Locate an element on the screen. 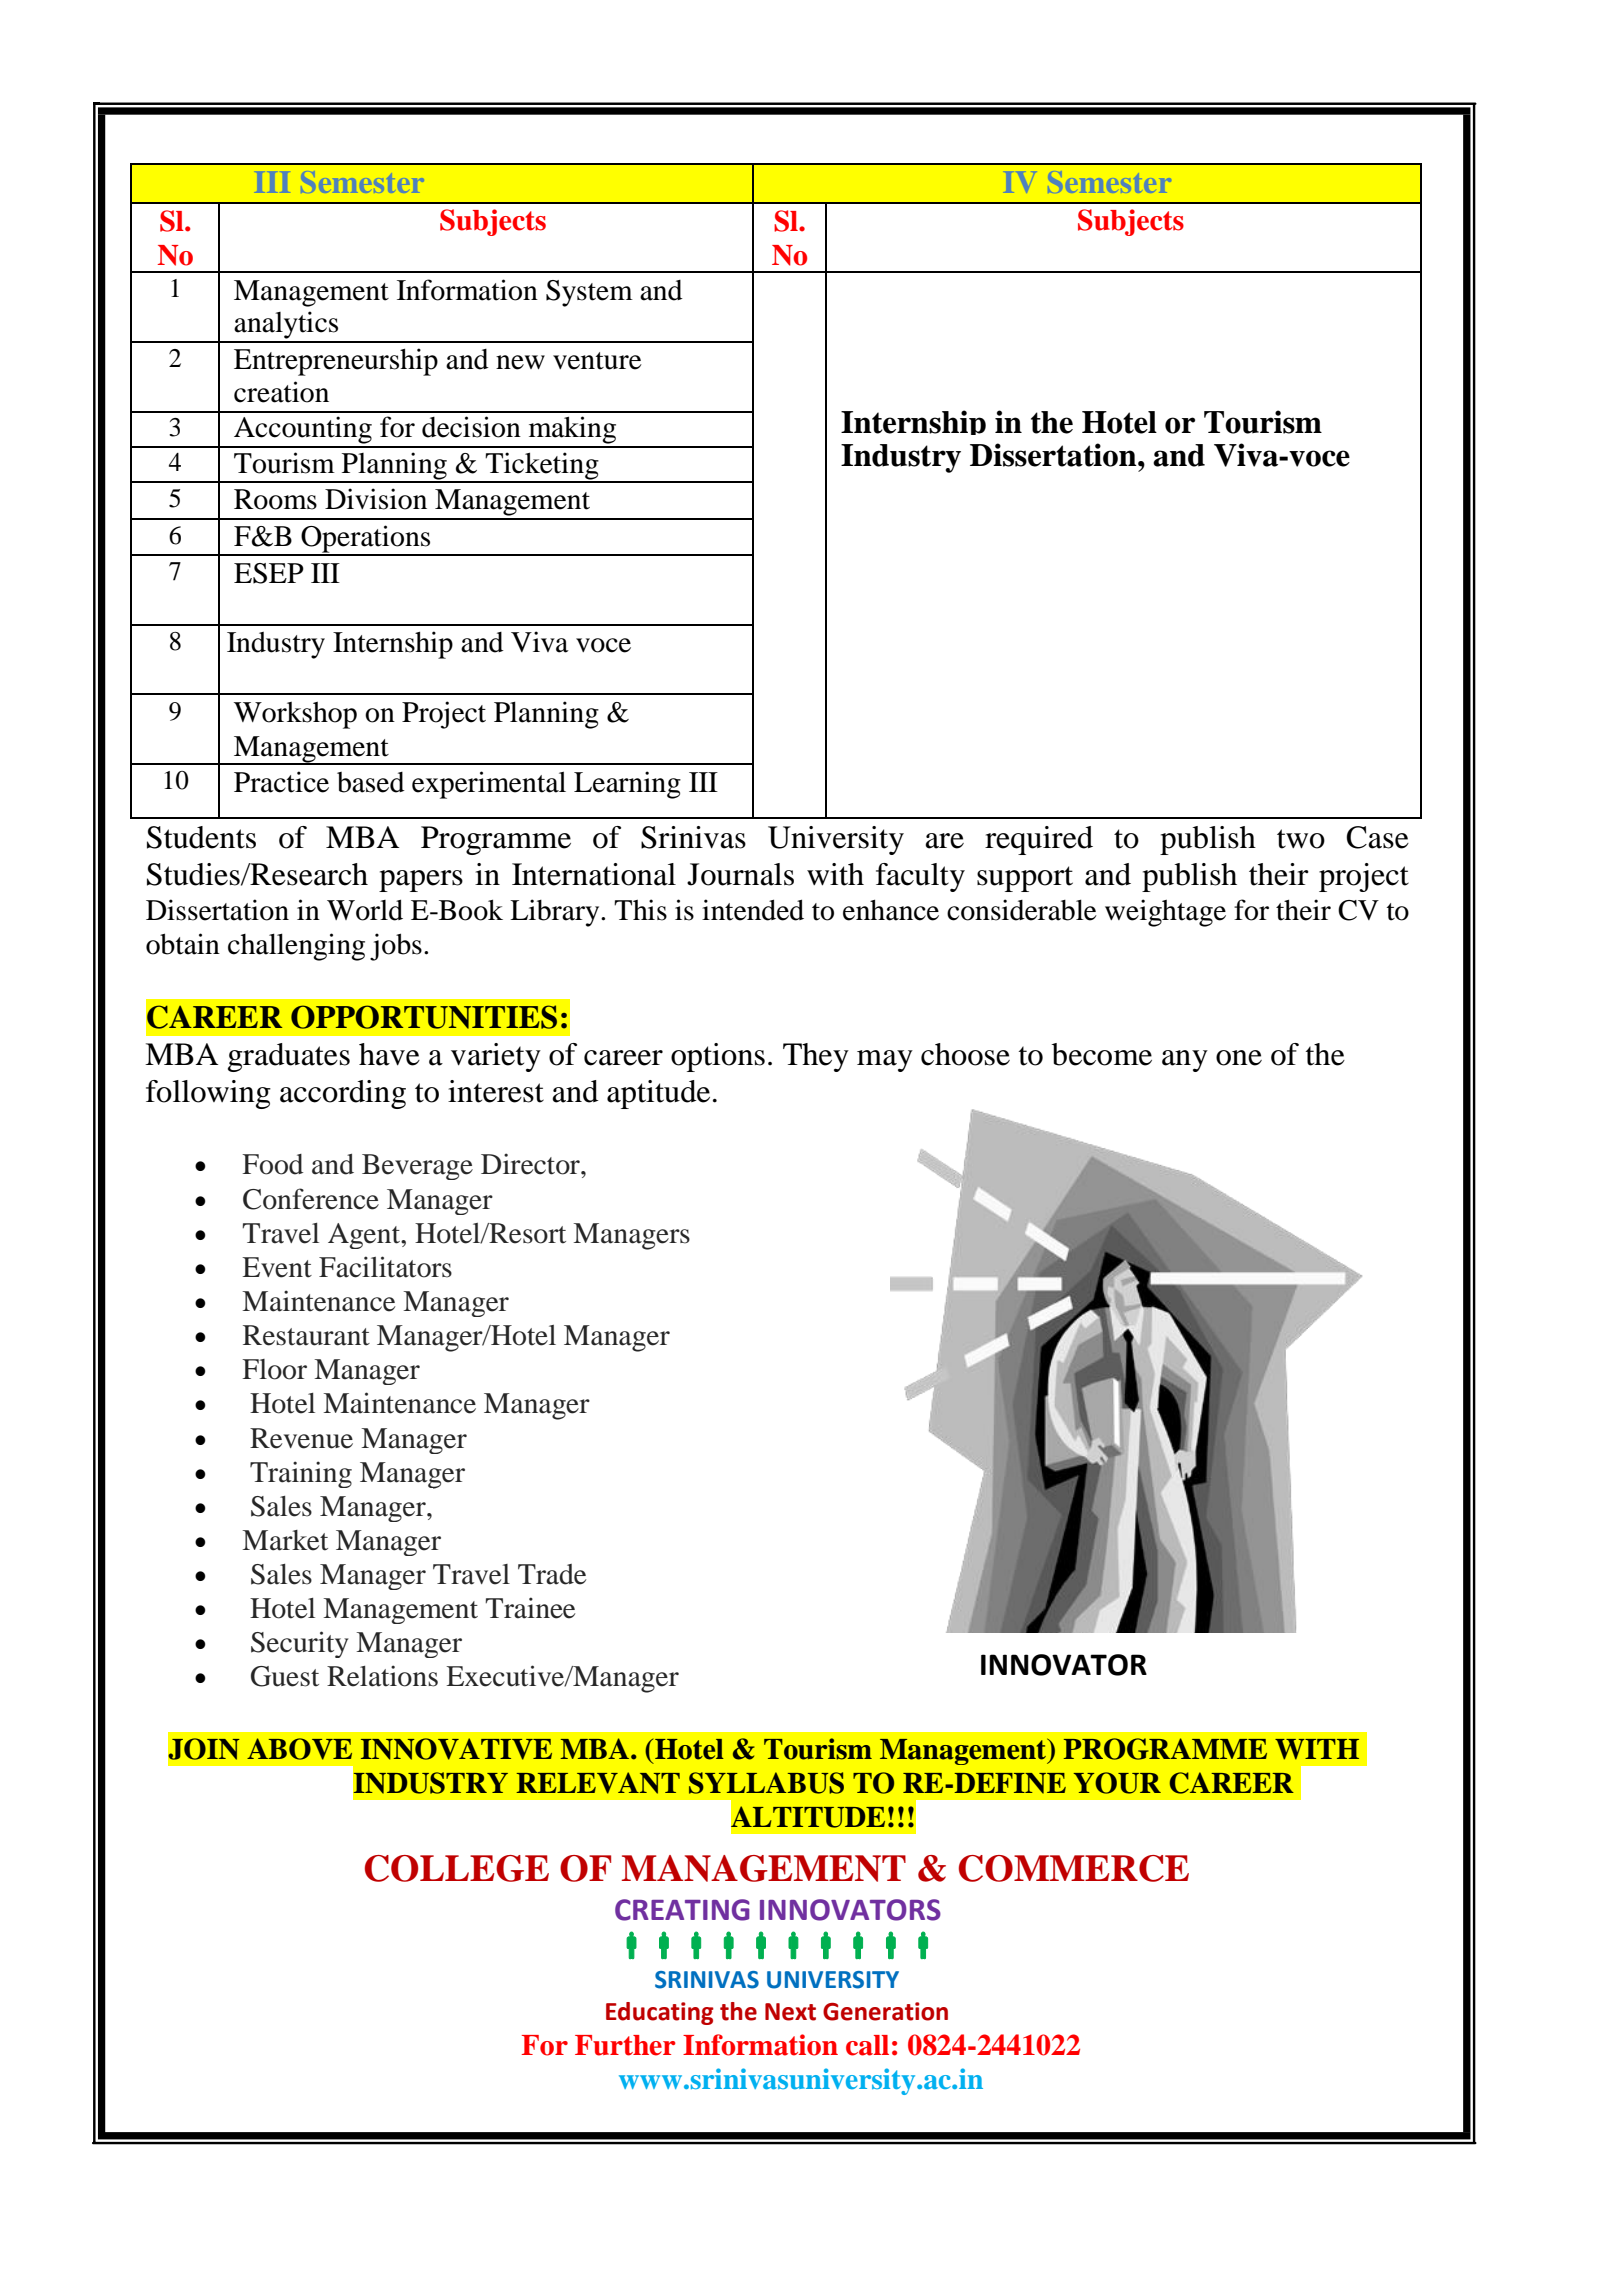 The image size is (1607, 2272). one is located at coordinates (1239, 1058).
